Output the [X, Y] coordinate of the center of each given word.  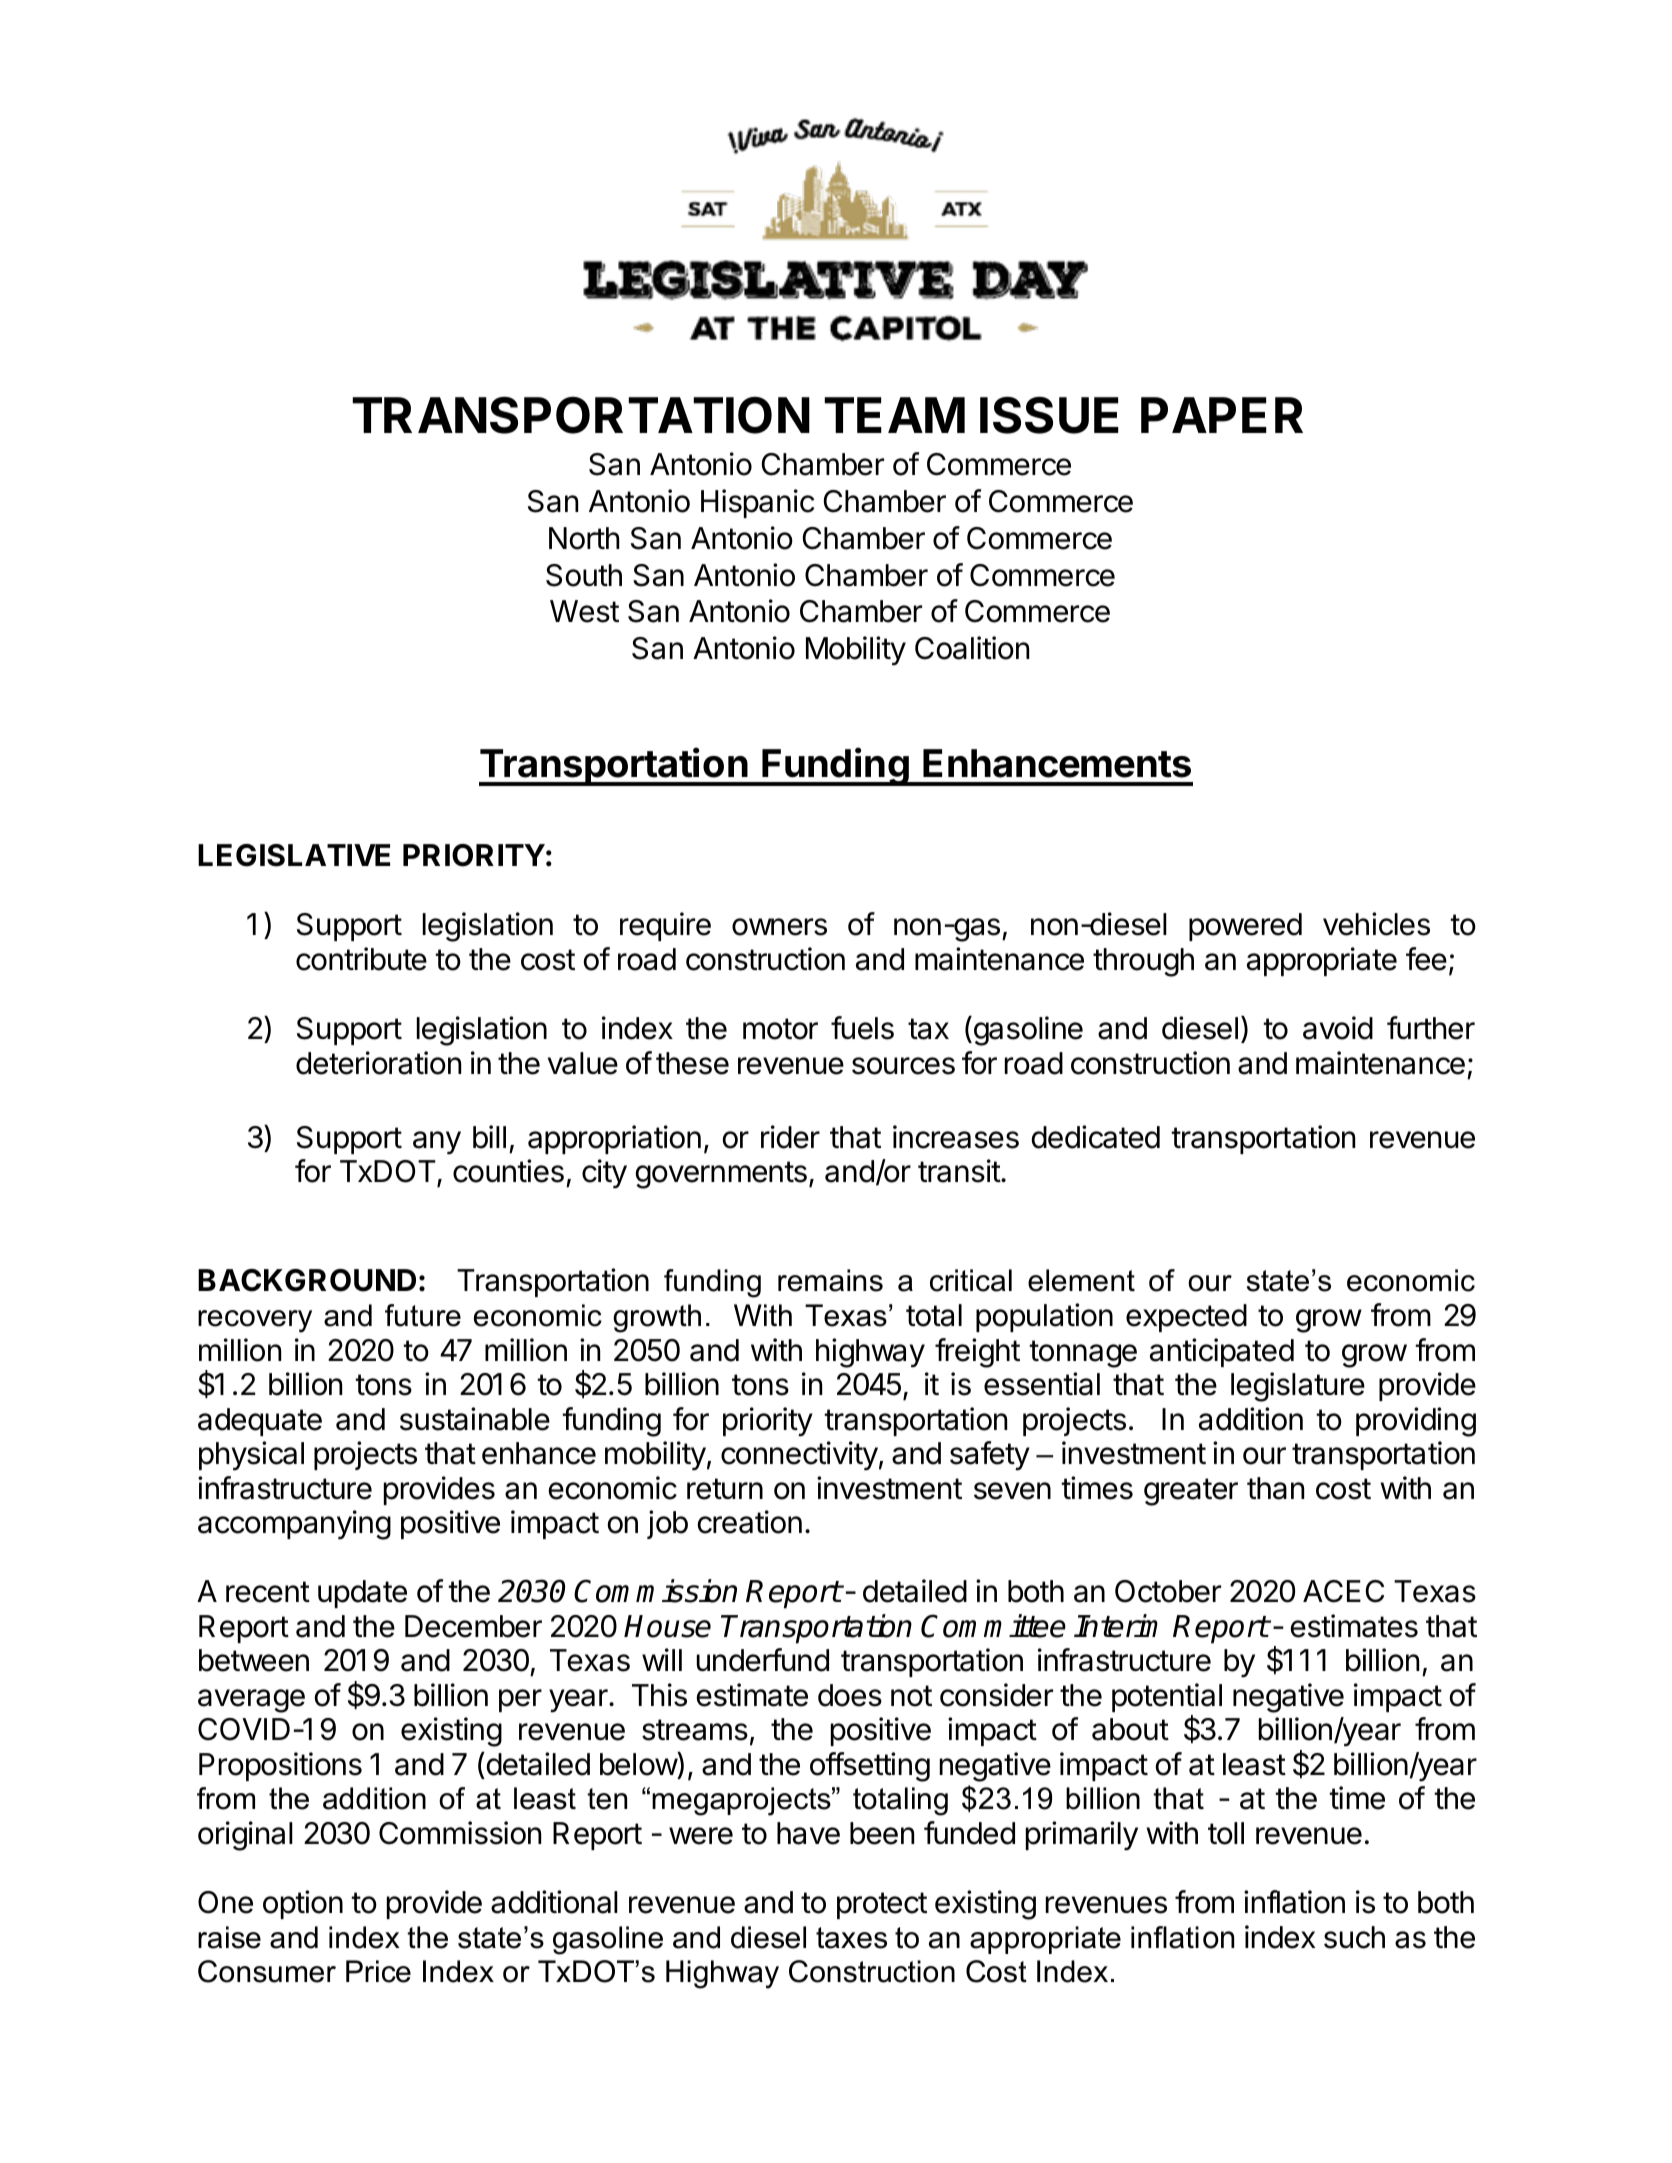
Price [378, 1971]
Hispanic [757, 503]
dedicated [1095, 1137]
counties [508, 1171]
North [584, 538]
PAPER [1222, 415]
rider [790, 1137]
